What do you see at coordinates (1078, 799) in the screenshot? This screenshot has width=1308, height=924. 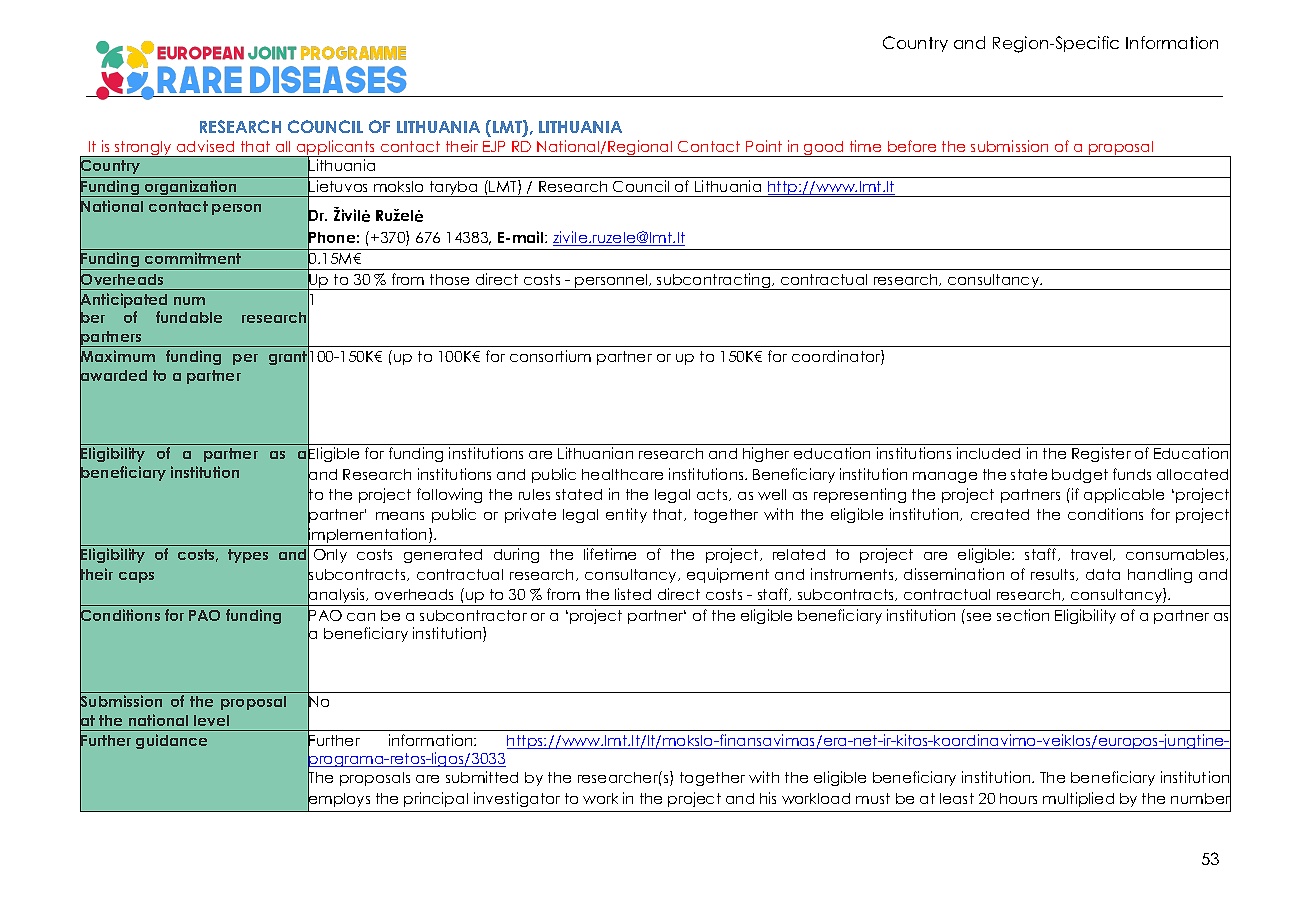 I see `multiplied` at bounding box center [1078, 799].
